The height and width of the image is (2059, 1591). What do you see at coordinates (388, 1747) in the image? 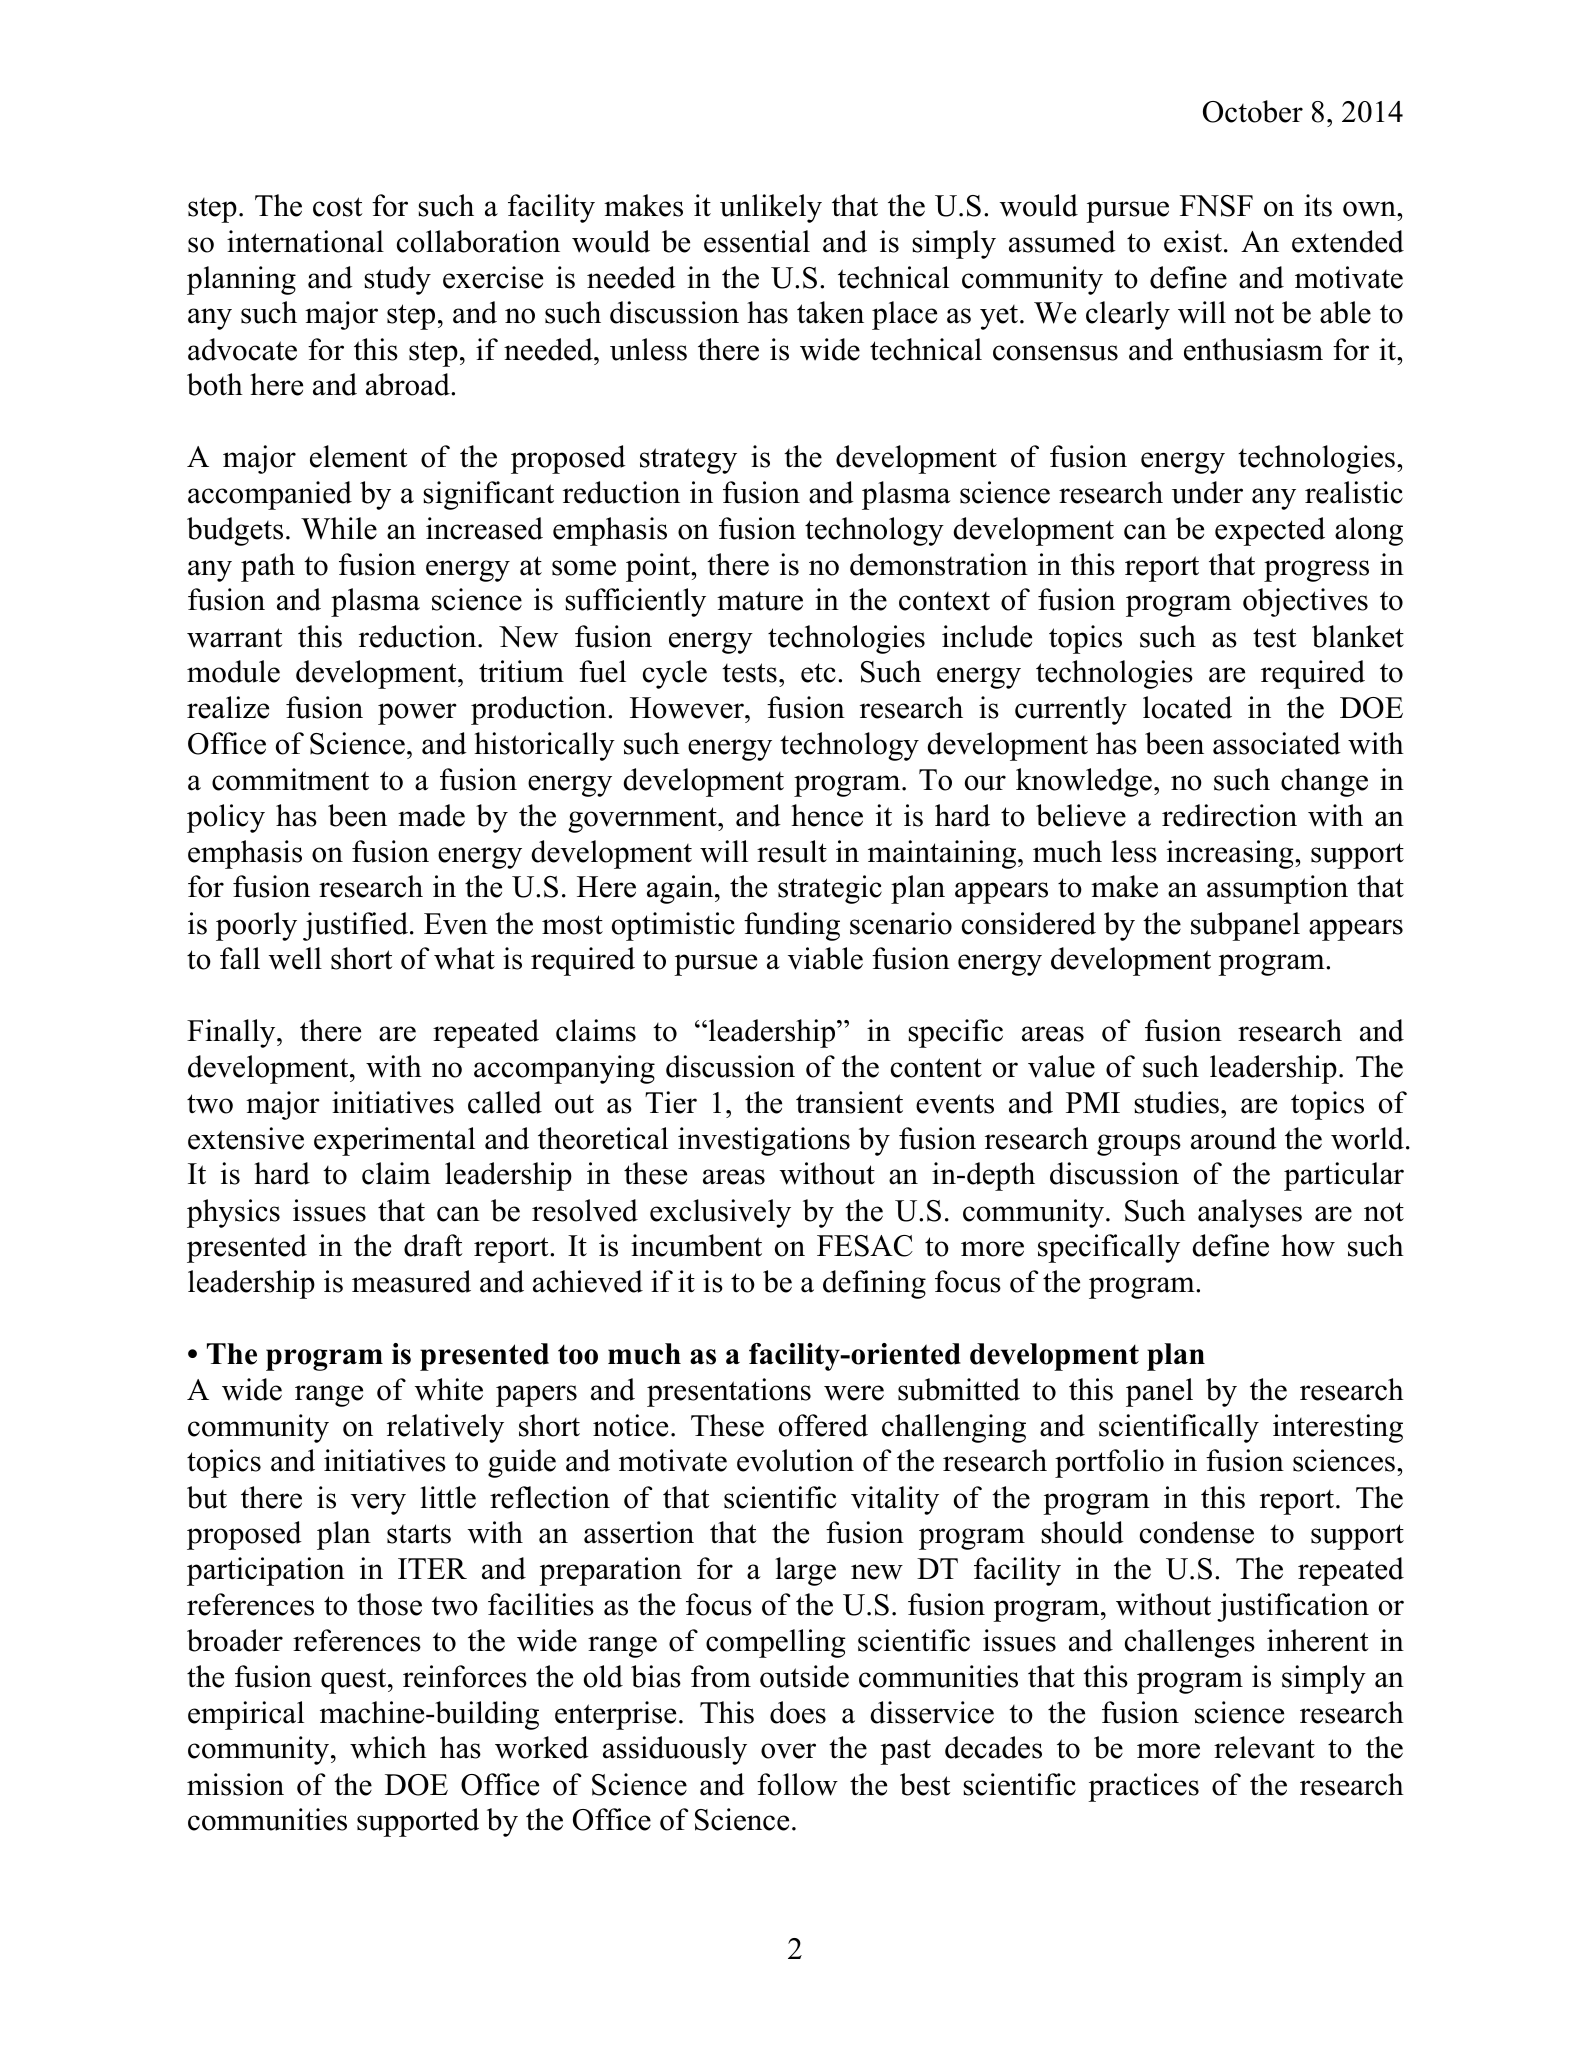
I see `which` at bounding box center [388, 1747].
